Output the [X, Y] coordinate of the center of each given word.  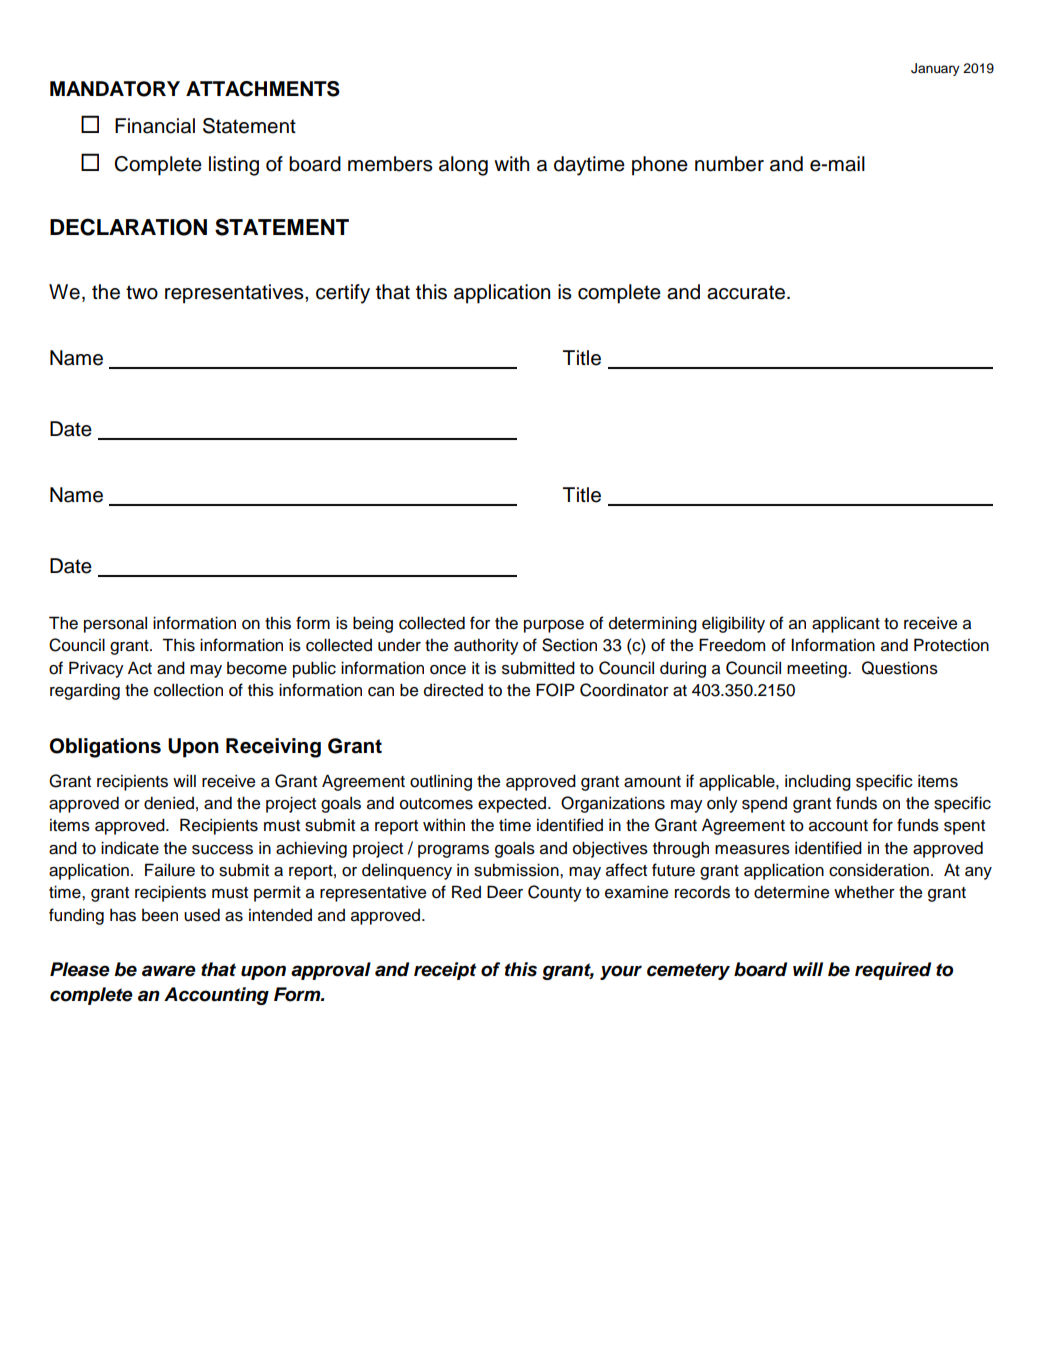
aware [169, 971]
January [935, 69]
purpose [554, 626]
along [463, 166]
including [818, 782]
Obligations [105, 748]
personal [115, 625]
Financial [155, 126]
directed [453, 690]
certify [343, 294]
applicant [846, 624]
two [142, 292]
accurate [746, 292]
